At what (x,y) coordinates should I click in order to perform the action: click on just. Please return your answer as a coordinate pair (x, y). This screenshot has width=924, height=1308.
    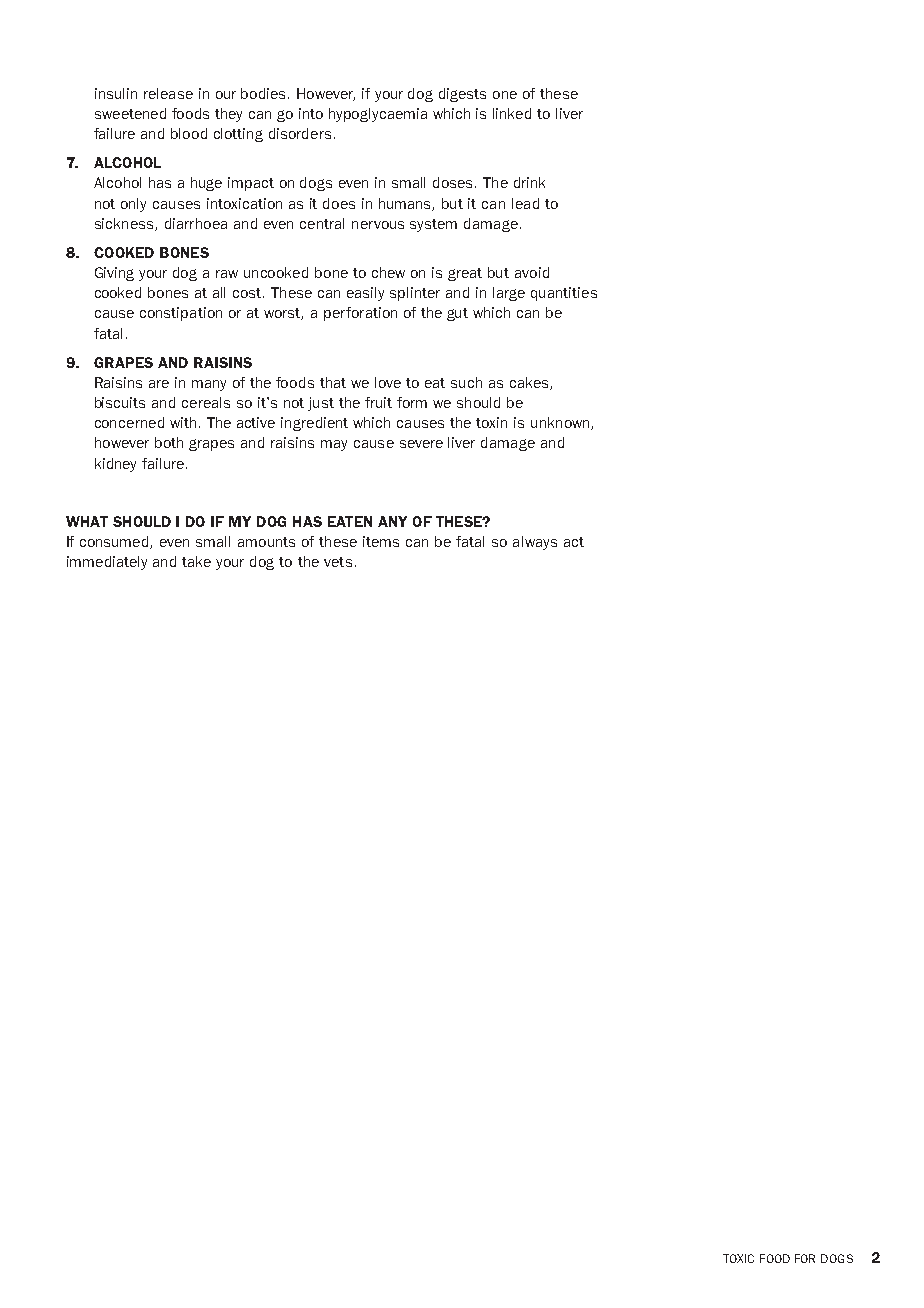
    Looking at the image, I should click on (321, 404).
